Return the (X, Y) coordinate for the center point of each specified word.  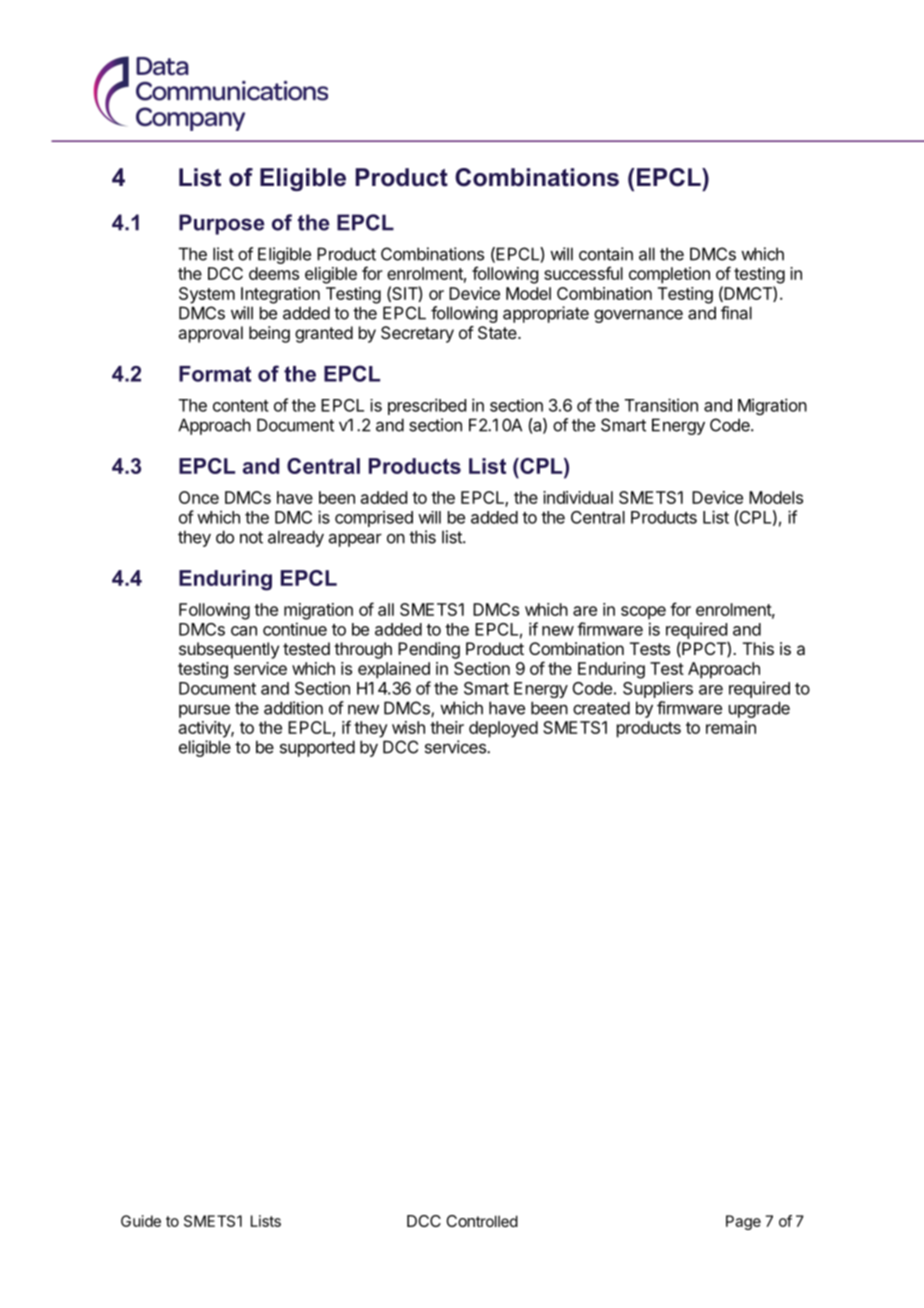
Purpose (221, 224)
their (447, 727)
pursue (204, 711)
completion (669, 275)
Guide (141, 1221)
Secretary (417, 334)
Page (743, 1222)
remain (731, 727)
